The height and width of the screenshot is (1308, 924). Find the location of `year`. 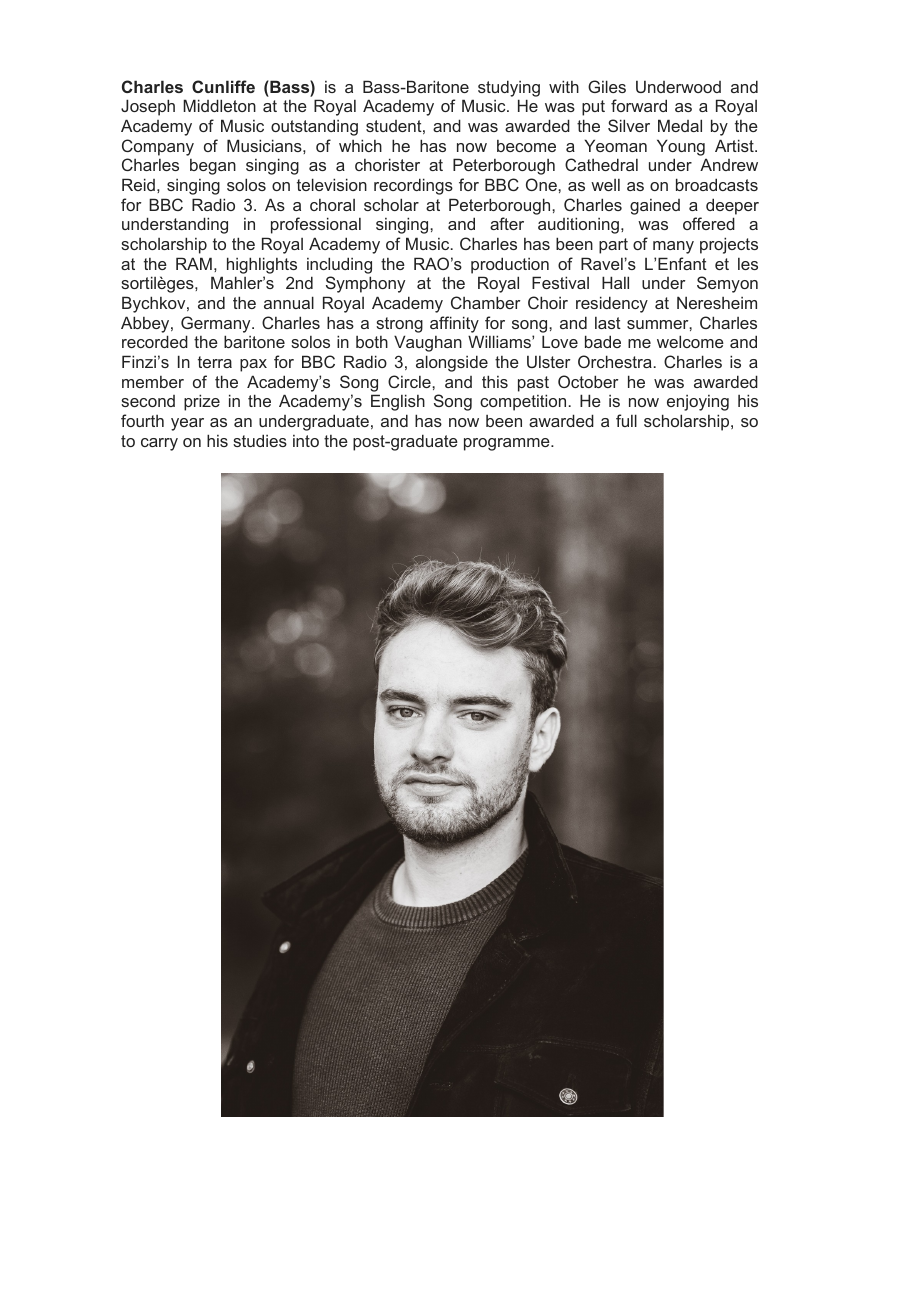

year is located at coordinates (187, 424).
